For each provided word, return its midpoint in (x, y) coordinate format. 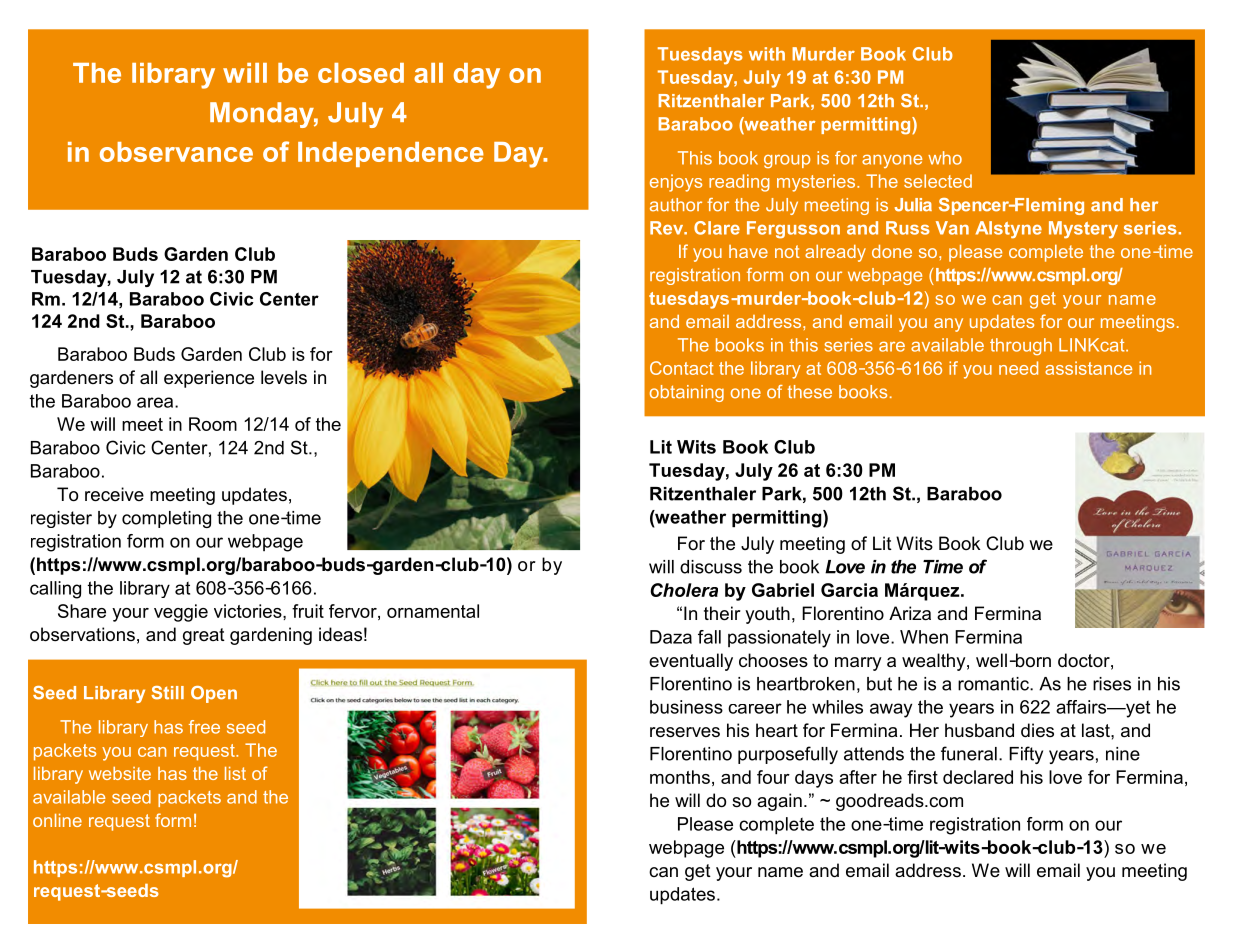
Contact (682, 368)
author (676, 205)
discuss (711, 567)
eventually (691, 662)
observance (176, 152)
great (204, 636)
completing (166, 519)
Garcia (849, 590)
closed (361, 73)
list (235, 773)
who (945, 158)
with (767, 54)
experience (209, 379)
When (924, 637)
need (1018, 368)
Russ (908, 228)
